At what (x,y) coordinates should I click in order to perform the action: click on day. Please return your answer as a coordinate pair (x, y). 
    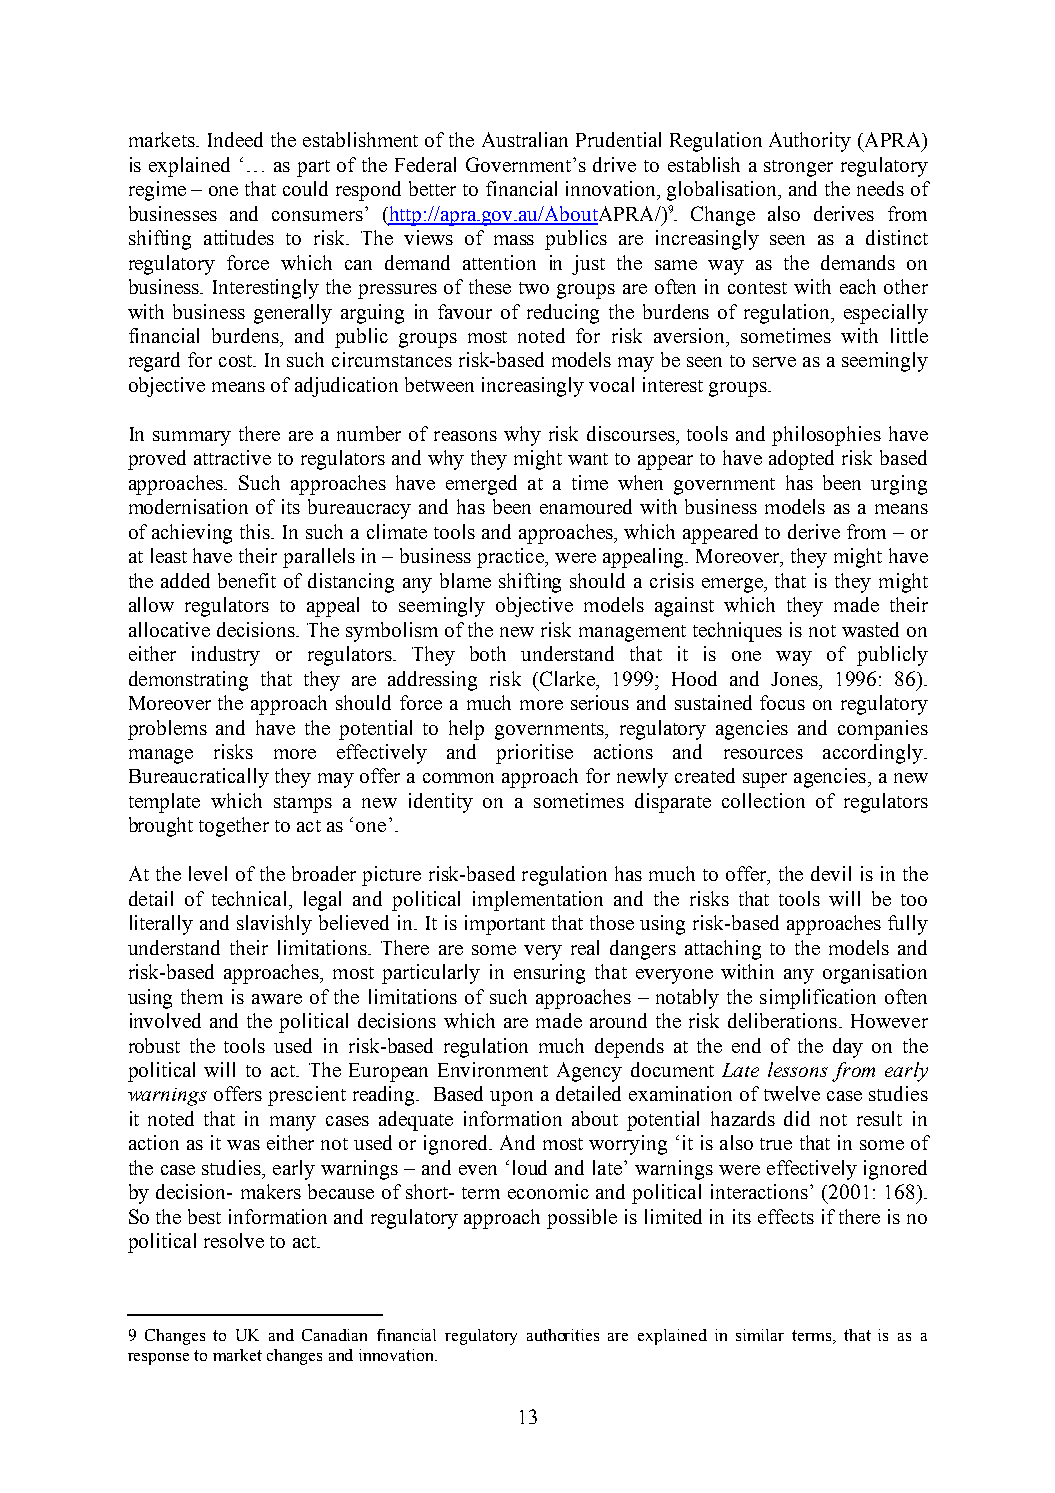
    Looking at the image, I should click on (848, 1048).
